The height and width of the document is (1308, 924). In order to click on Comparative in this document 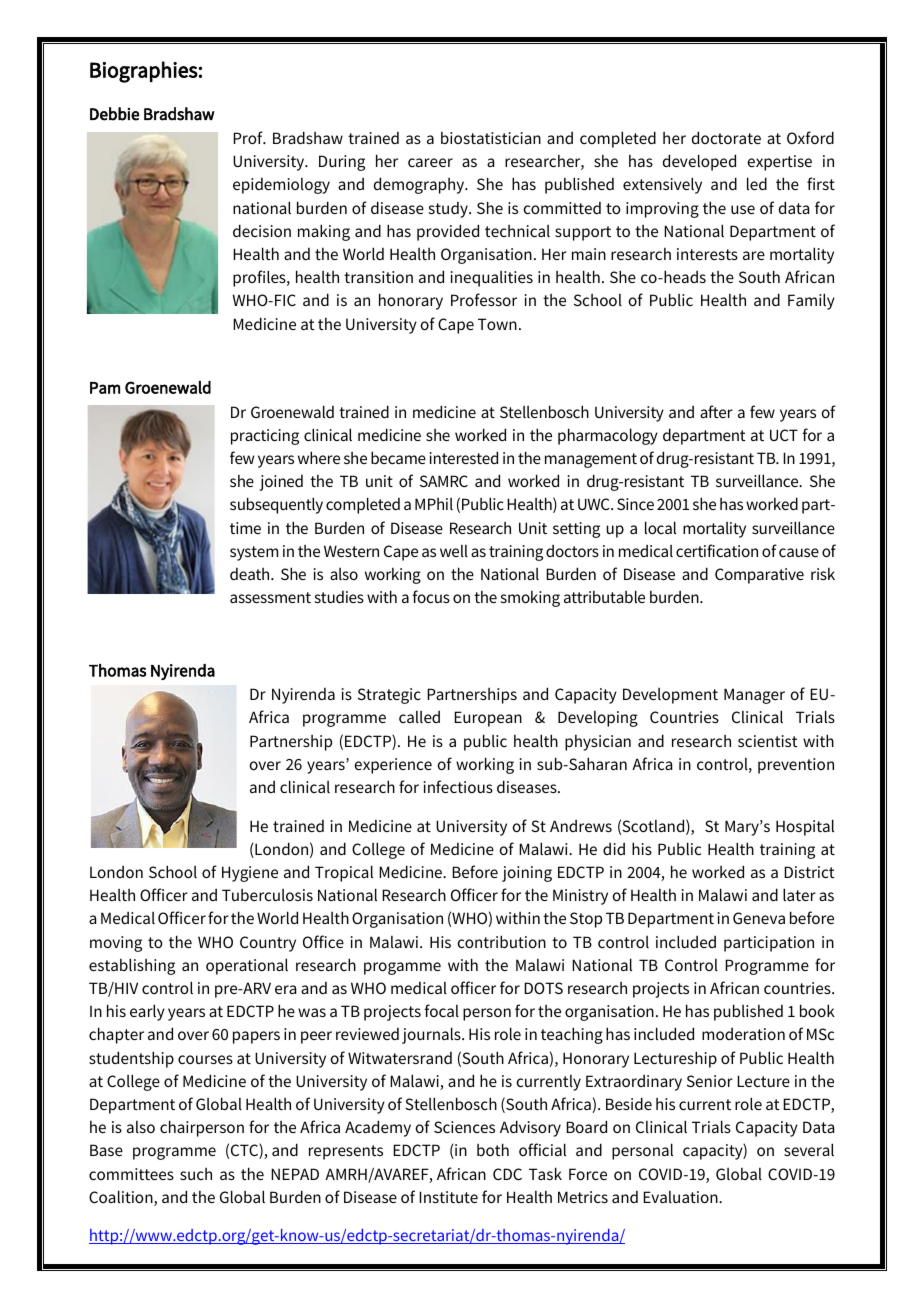, I will do `click(759, 576)`.
